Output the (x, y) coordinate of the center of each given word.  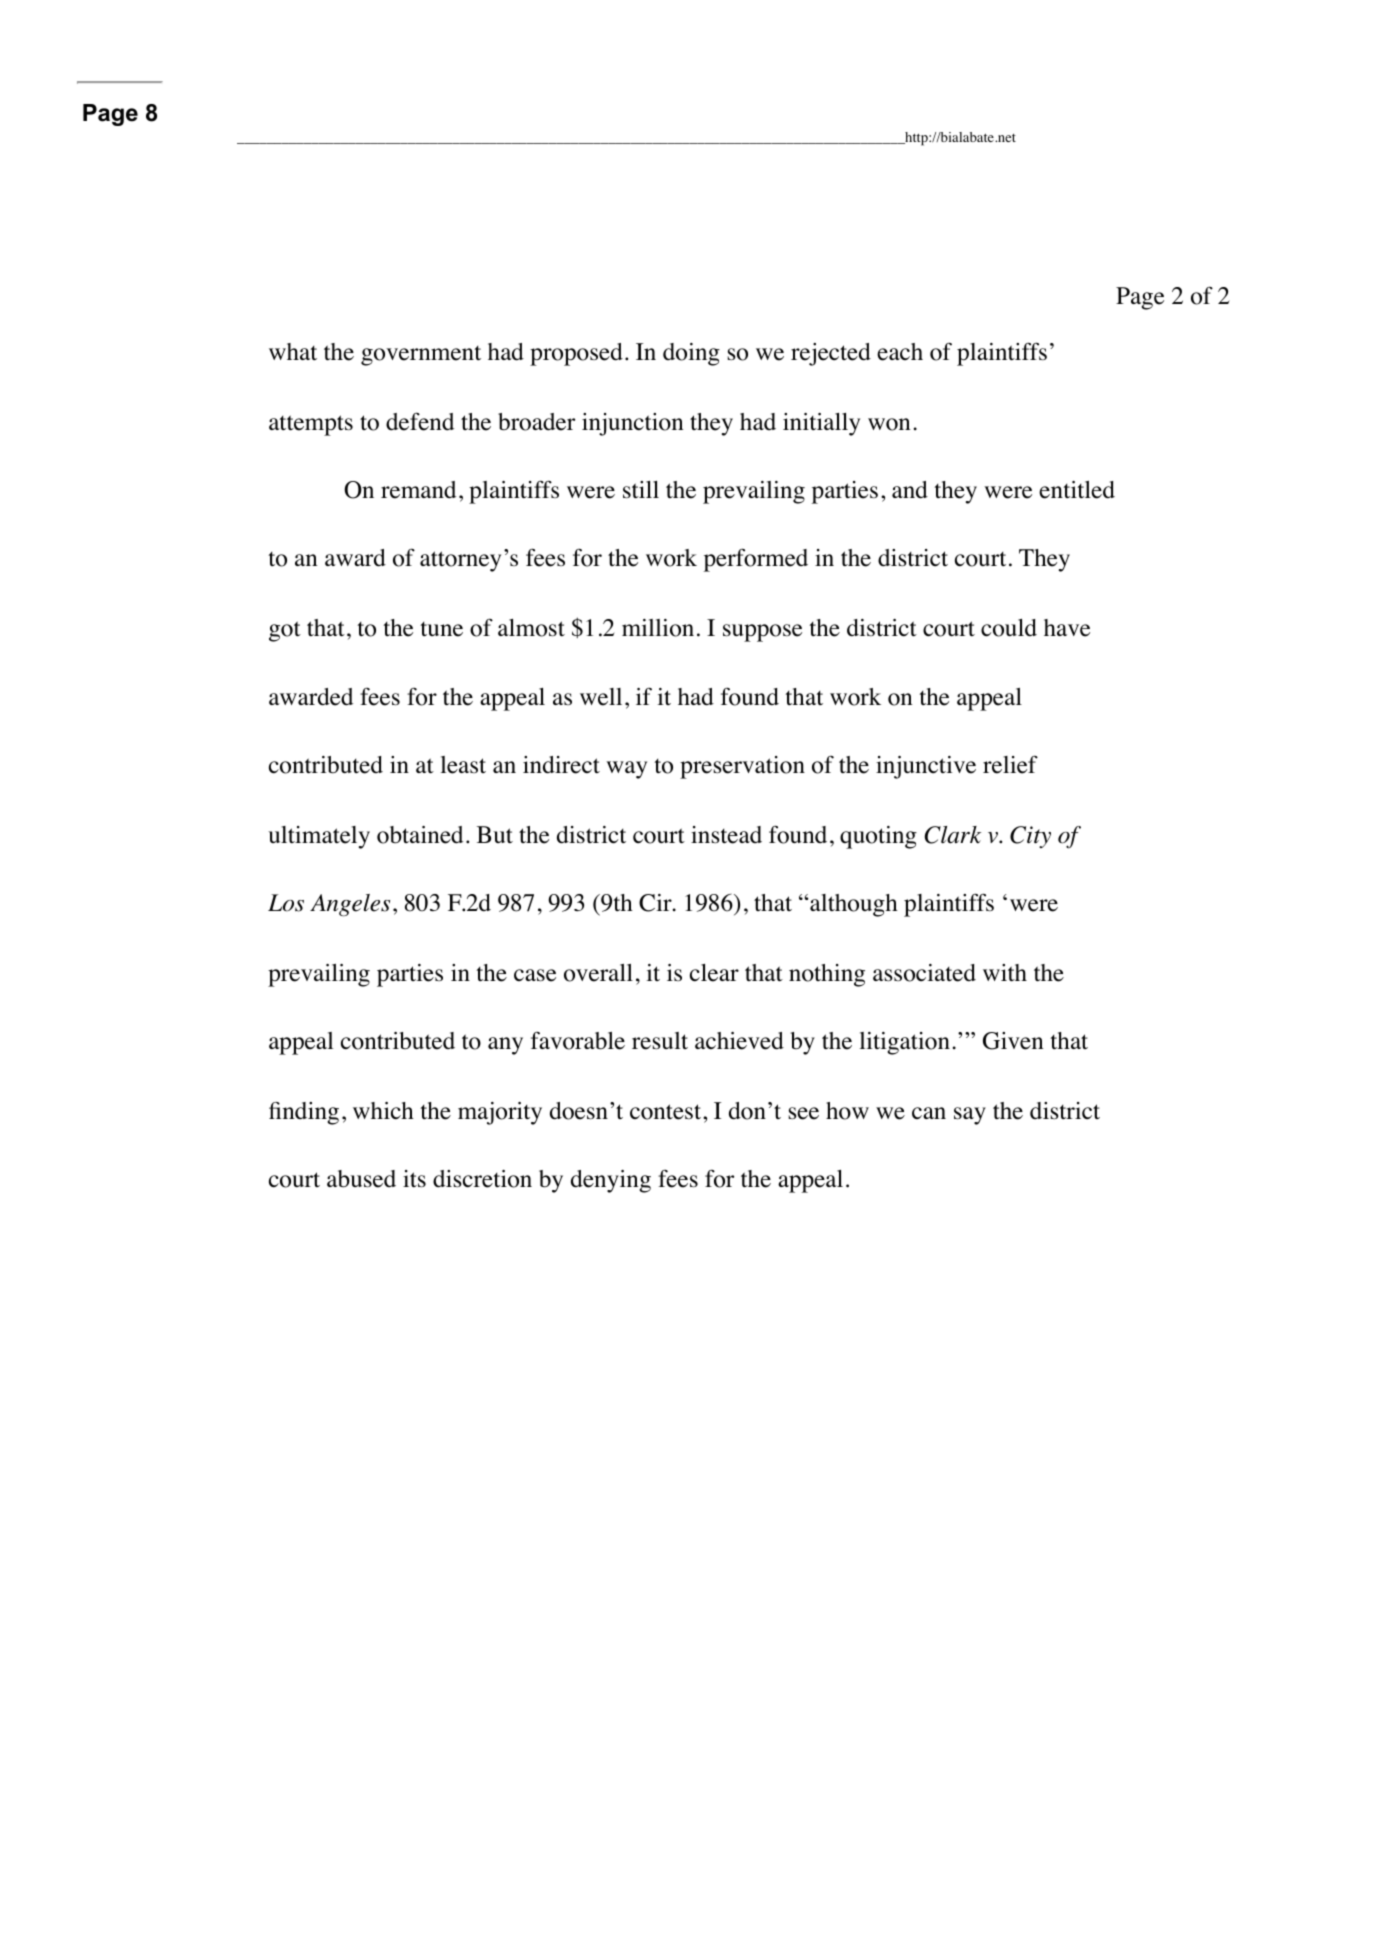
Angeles (350, 905)
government (421, 356)
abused (361, 1179)
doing (691, 354)
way (626, 770)
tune (441, 629)
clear (714, 973)
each (900, 352)
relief (1010, 764)
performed (756, 560)
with (1005, 973)
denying (611, 1181)
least (463, 765)
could (1009, 628)
